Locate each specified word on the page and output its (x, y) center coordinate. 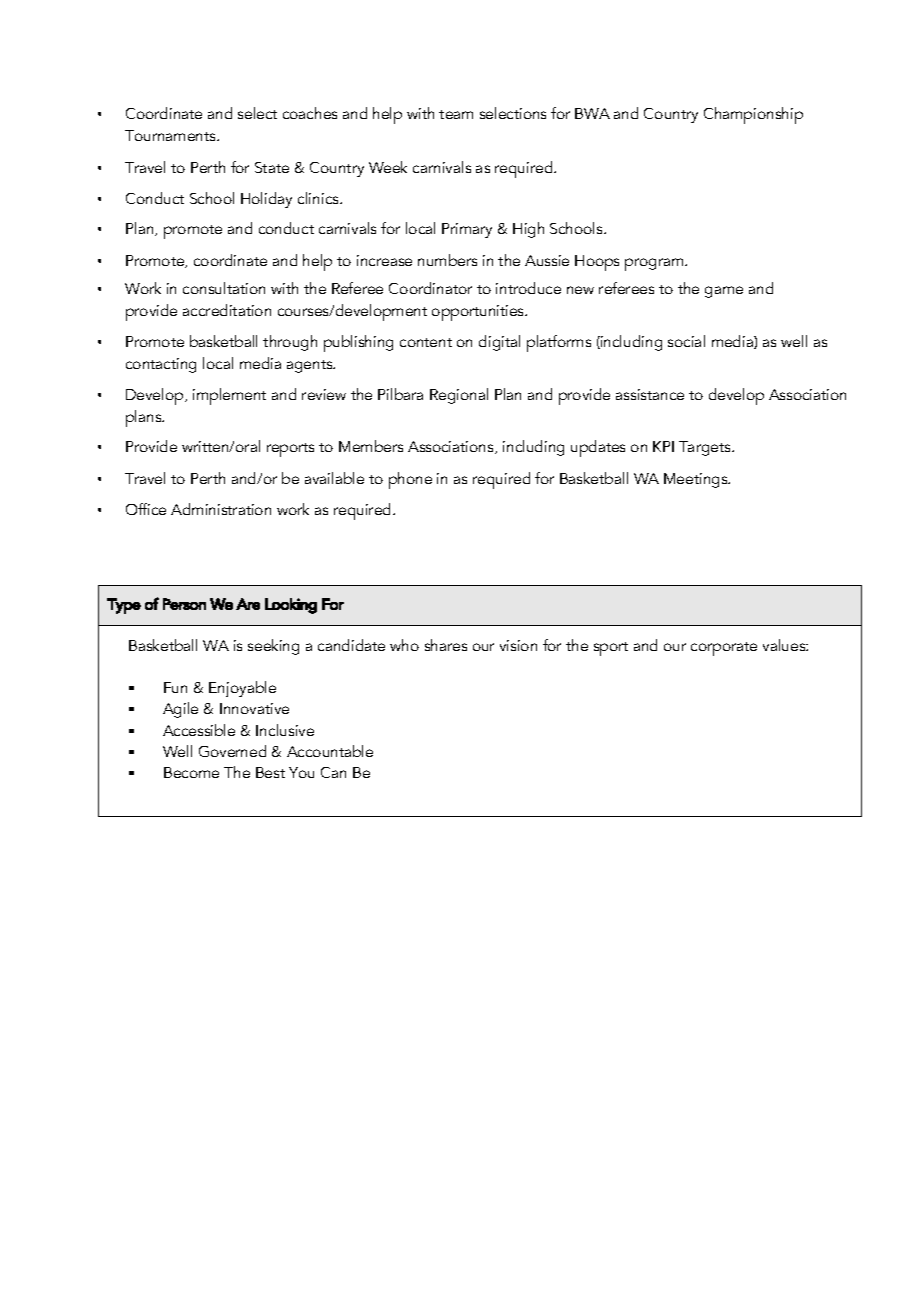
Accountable (330, 751)
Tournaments (171, 135)
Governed (232, 751)
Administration (221, 509)
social (686, 341)
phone (410, 480)
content (426, 342)
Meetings (697, 480)
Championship (753, 115)
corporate (724, 649)
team (456, 114)
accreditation (227, 310)
